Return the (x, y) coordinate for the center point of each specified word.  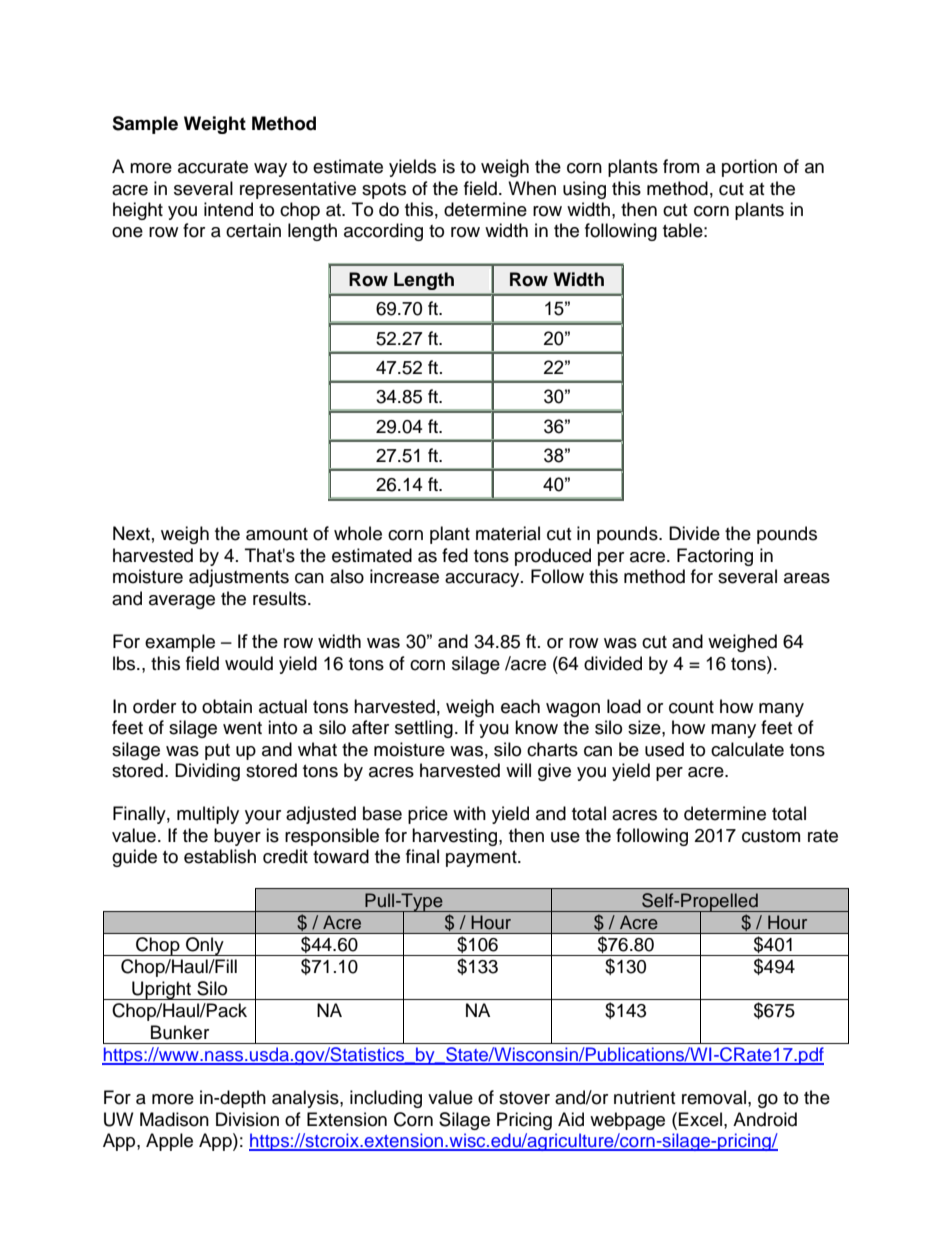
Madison (174, 1119)
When (532, 188)
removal (714, 1097)
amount (277, 534)
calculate (747, 749)
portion (749, 168)
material (508, 533)
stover (524, 1098)
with (469, 813)
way (270, 170)
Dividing (207, 772)
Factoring (715, 557)
